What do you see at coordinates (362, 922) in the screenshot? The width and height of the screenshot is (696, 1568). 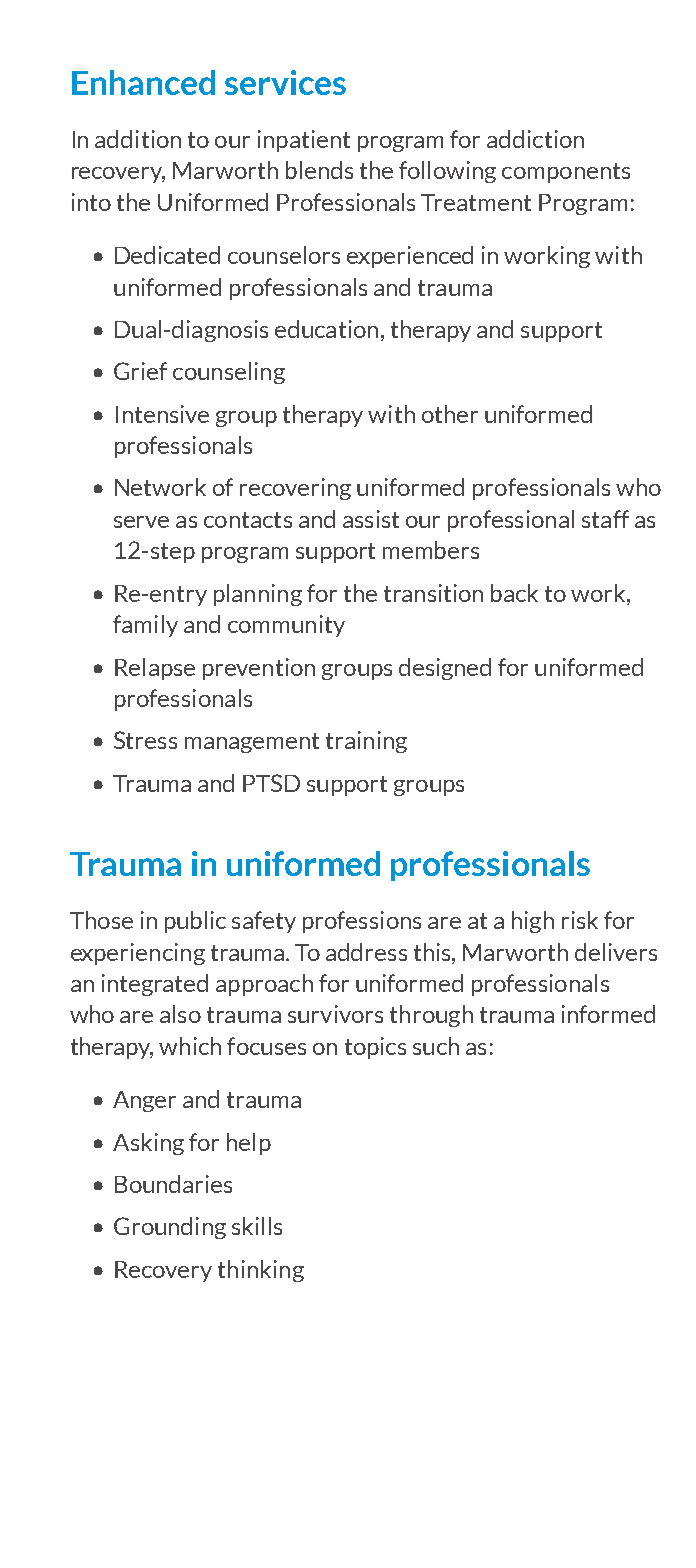 I see `professions` at bounding box center [362, 922].
